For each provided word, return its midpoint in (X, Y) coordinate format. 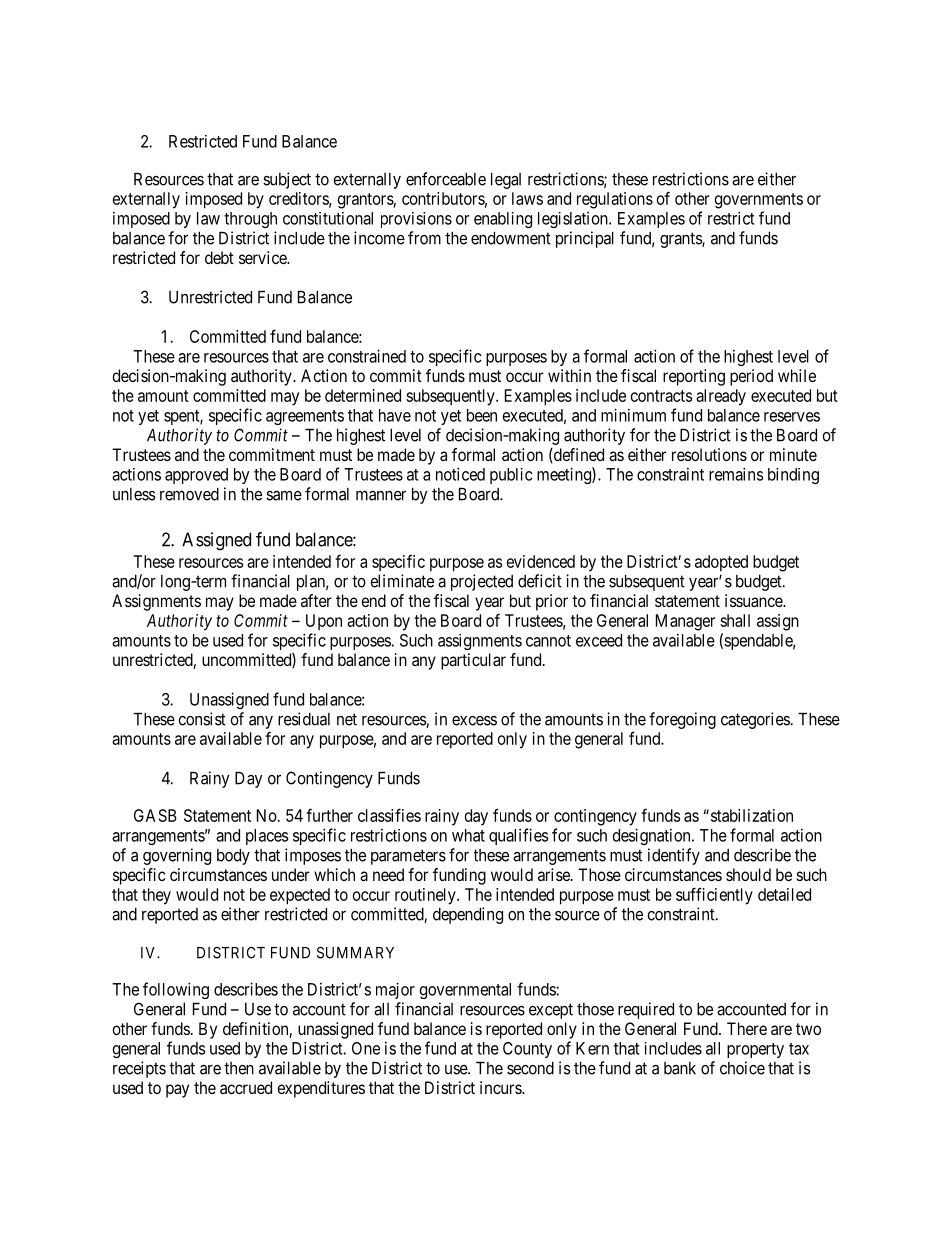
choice (742, 1068)
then (239, 1068)
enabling (503, 220)
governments (759, 201)
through (250, 220)
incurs (501, 1087)
